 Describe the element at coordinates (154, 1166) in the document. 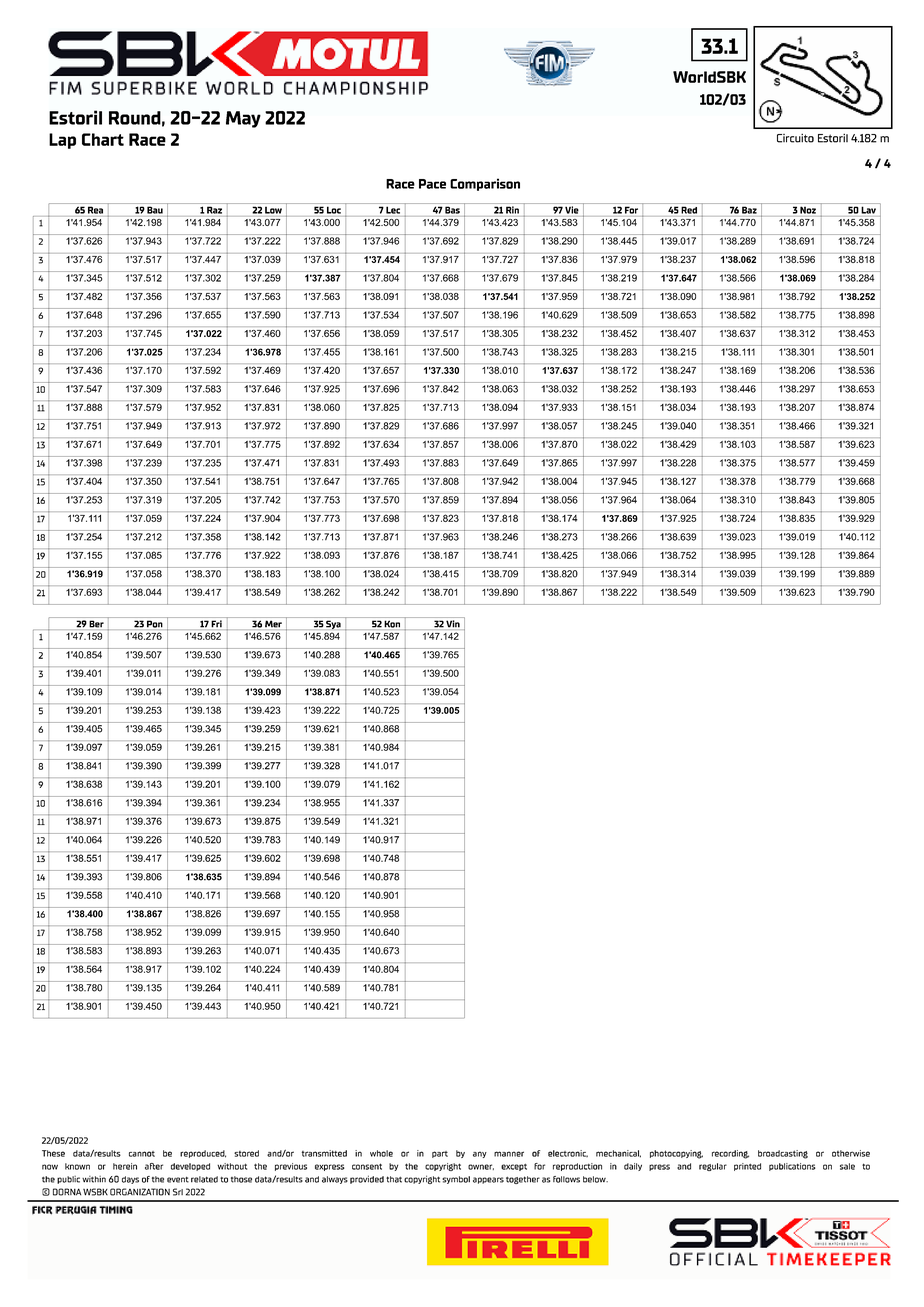

I see `afer` at that location.
